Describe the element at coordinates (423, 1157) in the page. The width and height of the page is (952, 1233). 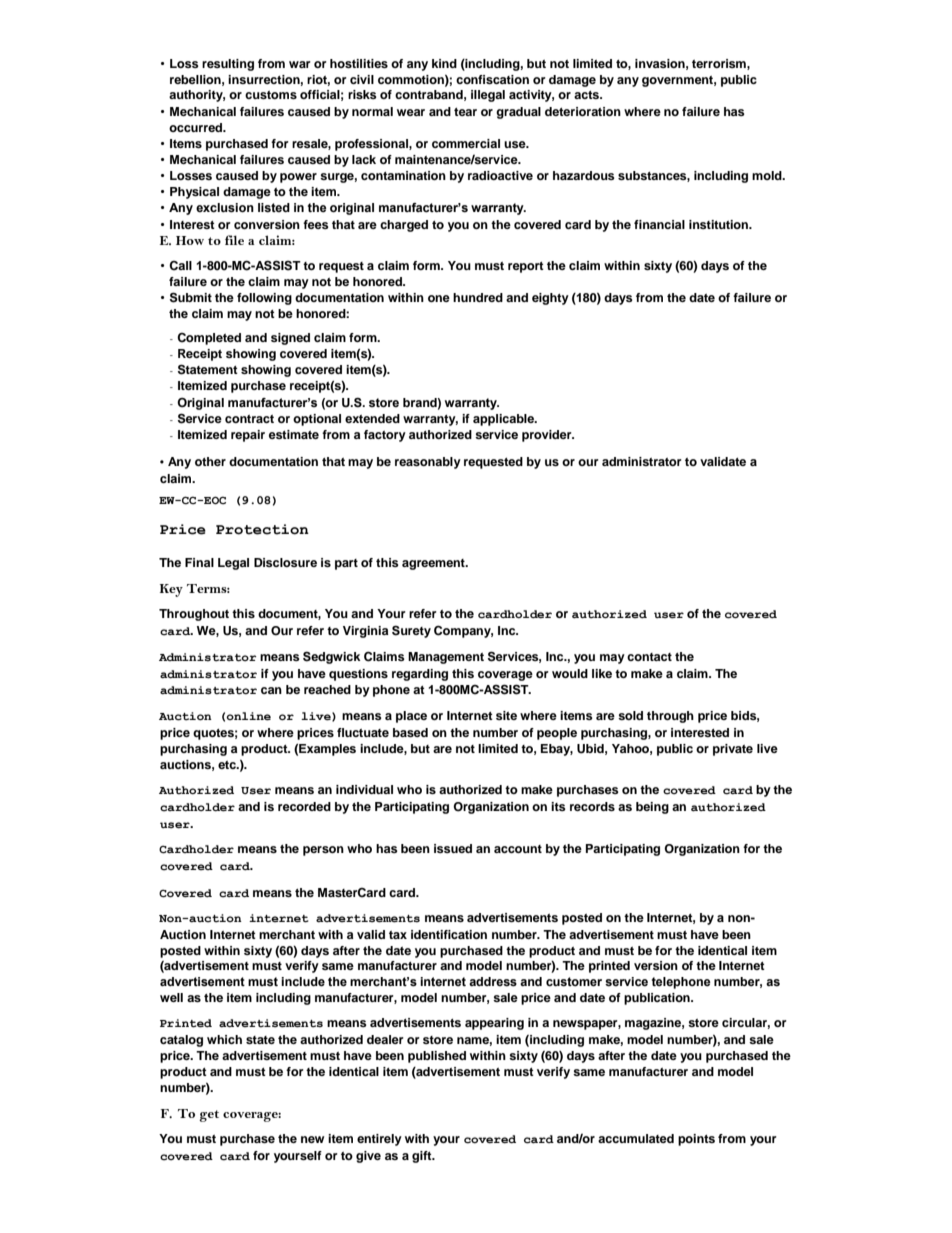
I see `gift` at that location.
